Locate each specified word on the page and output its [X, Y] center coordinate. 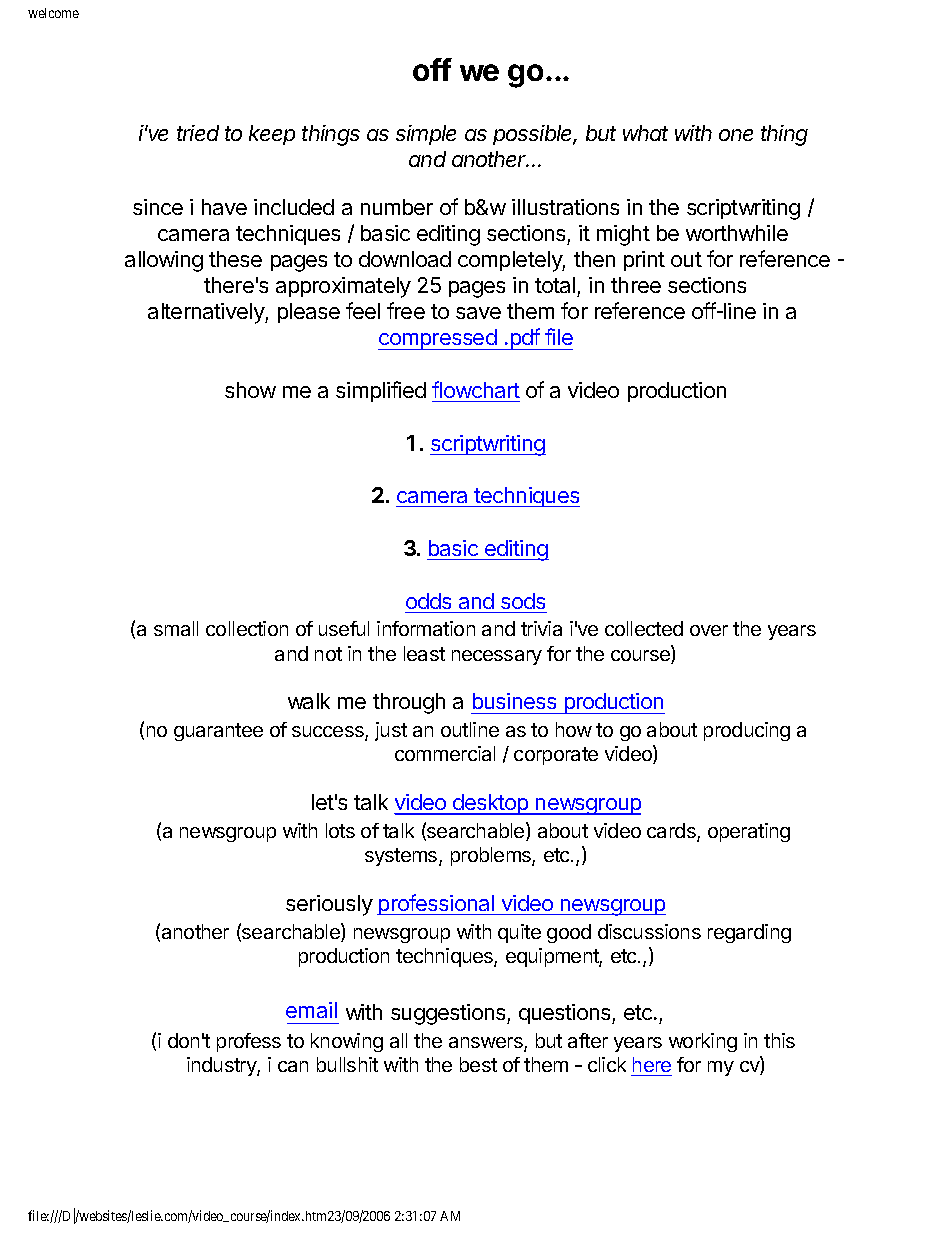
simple [426, 135]
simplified [381, 391]
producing [747, 731]
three [636, 285]
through [409, 703]
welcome [53, 13]
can [293, 1066]
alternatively [207, 313]
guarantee [218, 732]
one [736, 135]
